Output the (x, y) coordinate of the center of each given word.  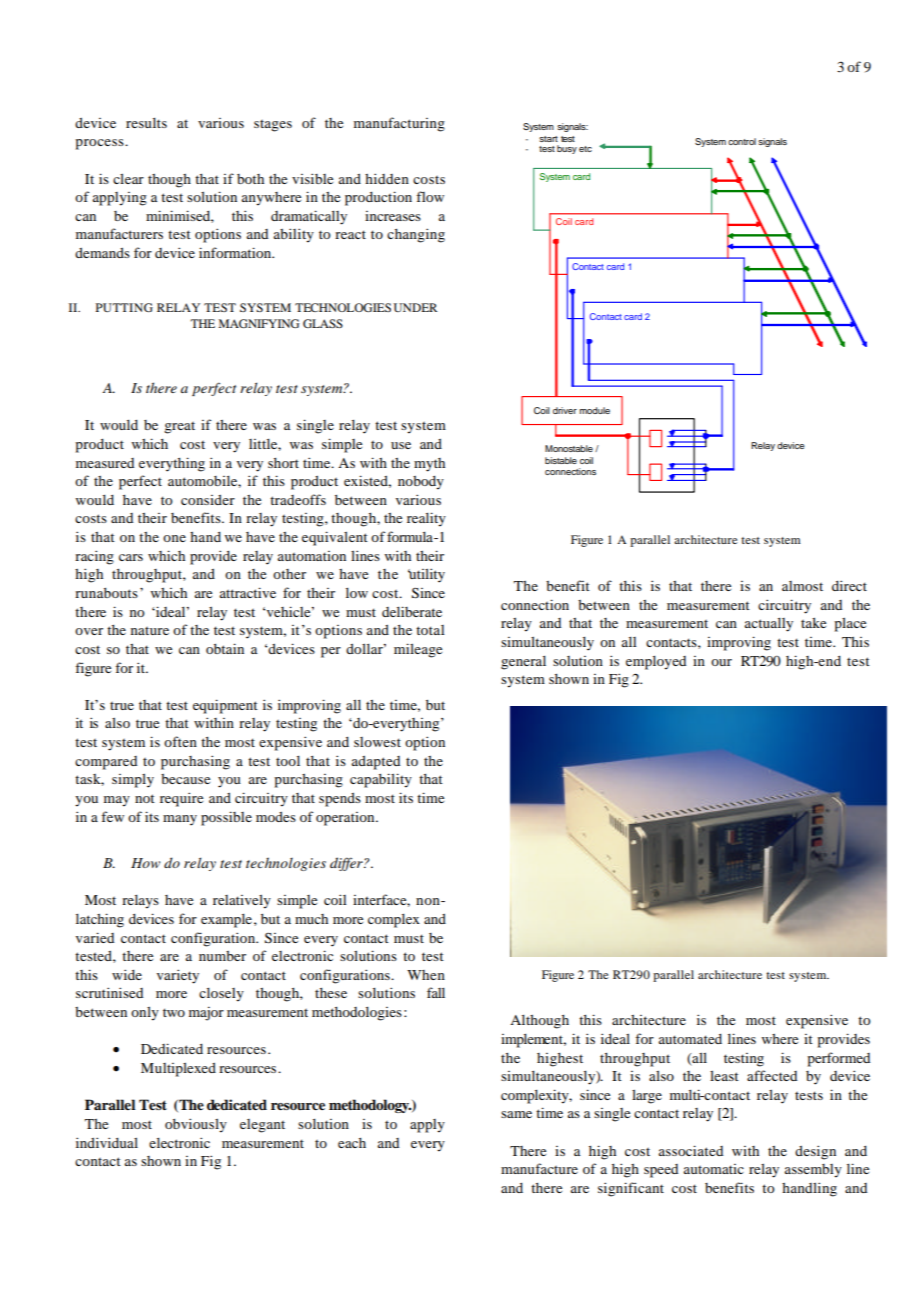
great (179, 428)
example (226, 921)
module (595, 410)
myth (429, 465)
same (516, 1114)
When (426, 975)
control (742, 141)
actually (769, 625)
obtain (225, 648)
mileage (418, 650)
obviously (196, 1125)
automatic (714, 1169)
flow (430, 196)
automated (690, 1039)
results (146, 123)
